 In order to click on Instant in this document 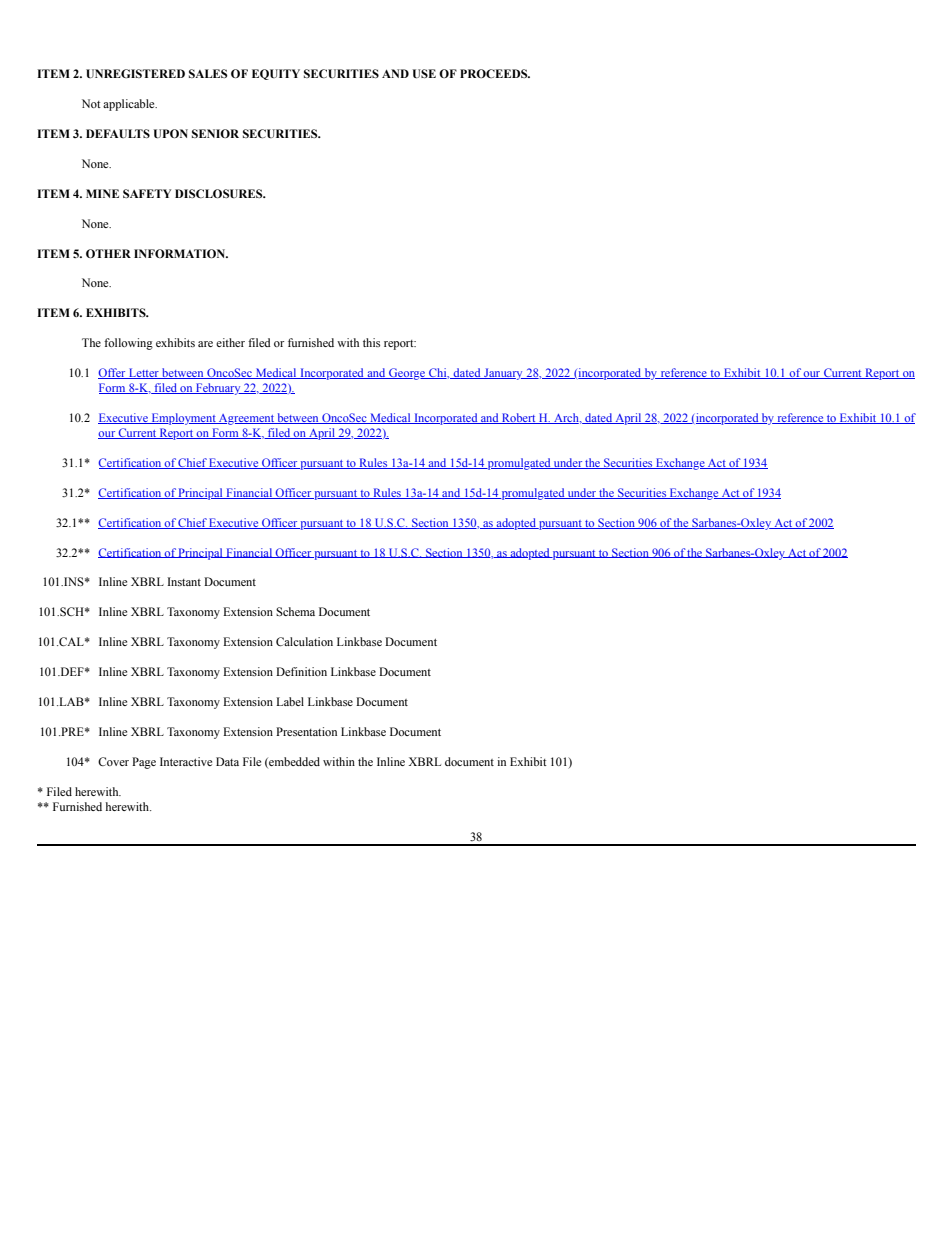, I will do `click(184, 581)`.
